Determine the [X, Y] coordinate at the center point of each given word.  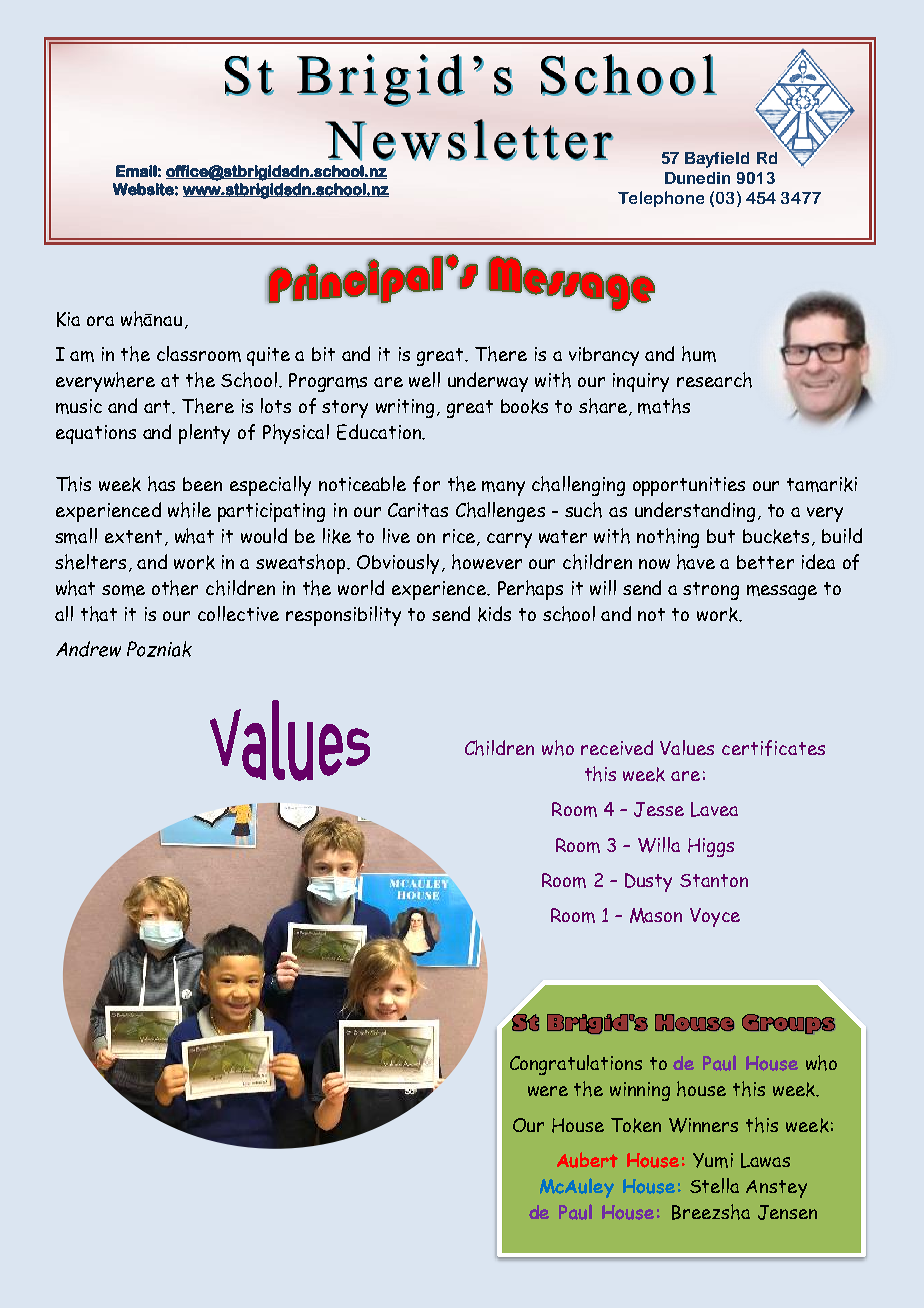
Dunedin [697, 178]
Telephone [661, 199]
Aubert [587, 1160]
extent [133, 536]
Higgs [711, 847]
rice [460, 537]
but [721, 536]
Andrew [88, 649]
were [548, 1091]
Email [136, 171]
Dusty [648, 882]
